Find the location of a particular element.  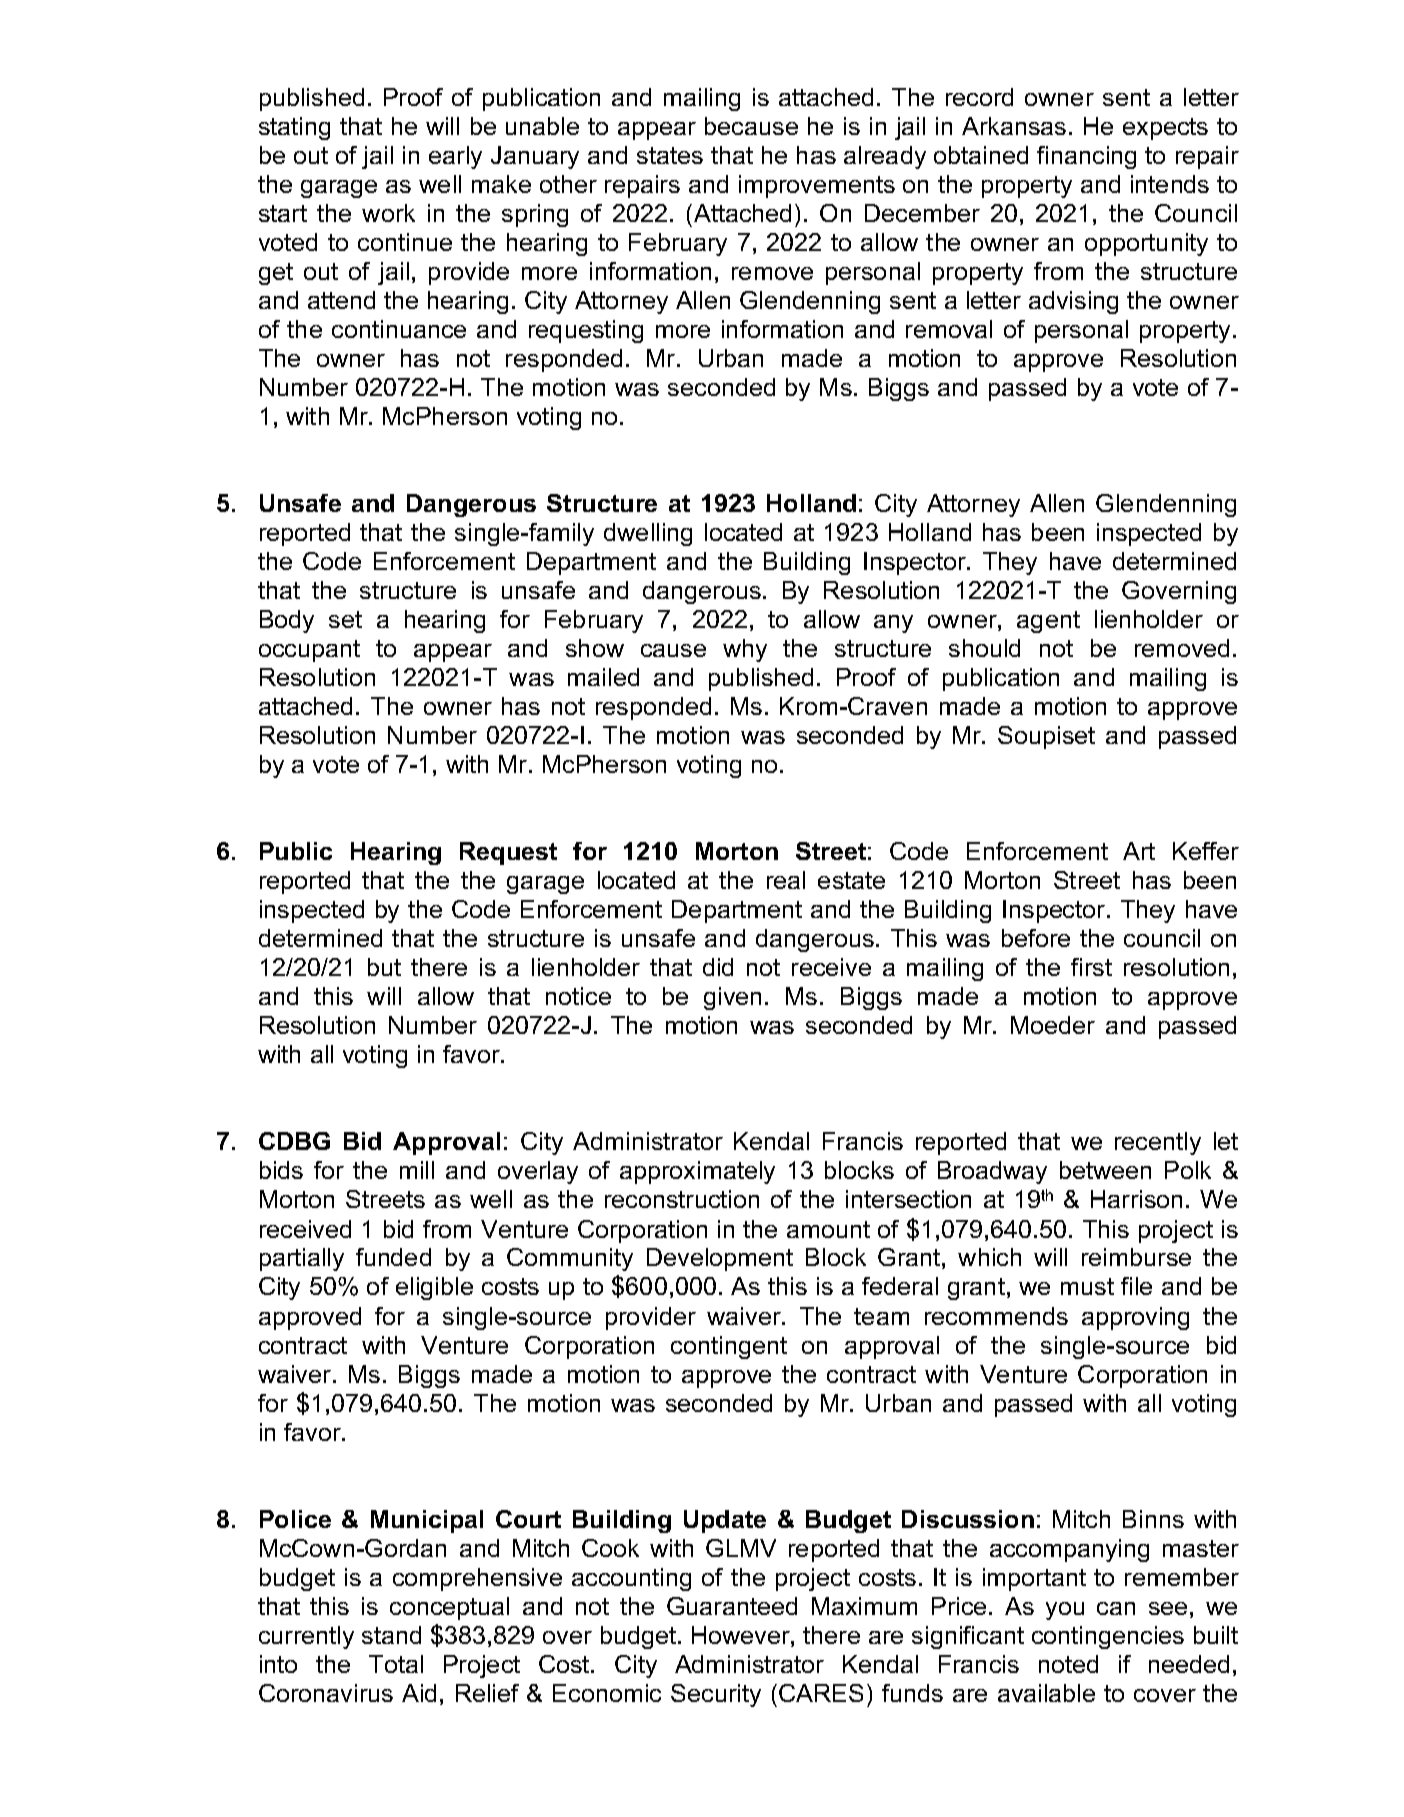

why is located at coordinates (745, 650).
